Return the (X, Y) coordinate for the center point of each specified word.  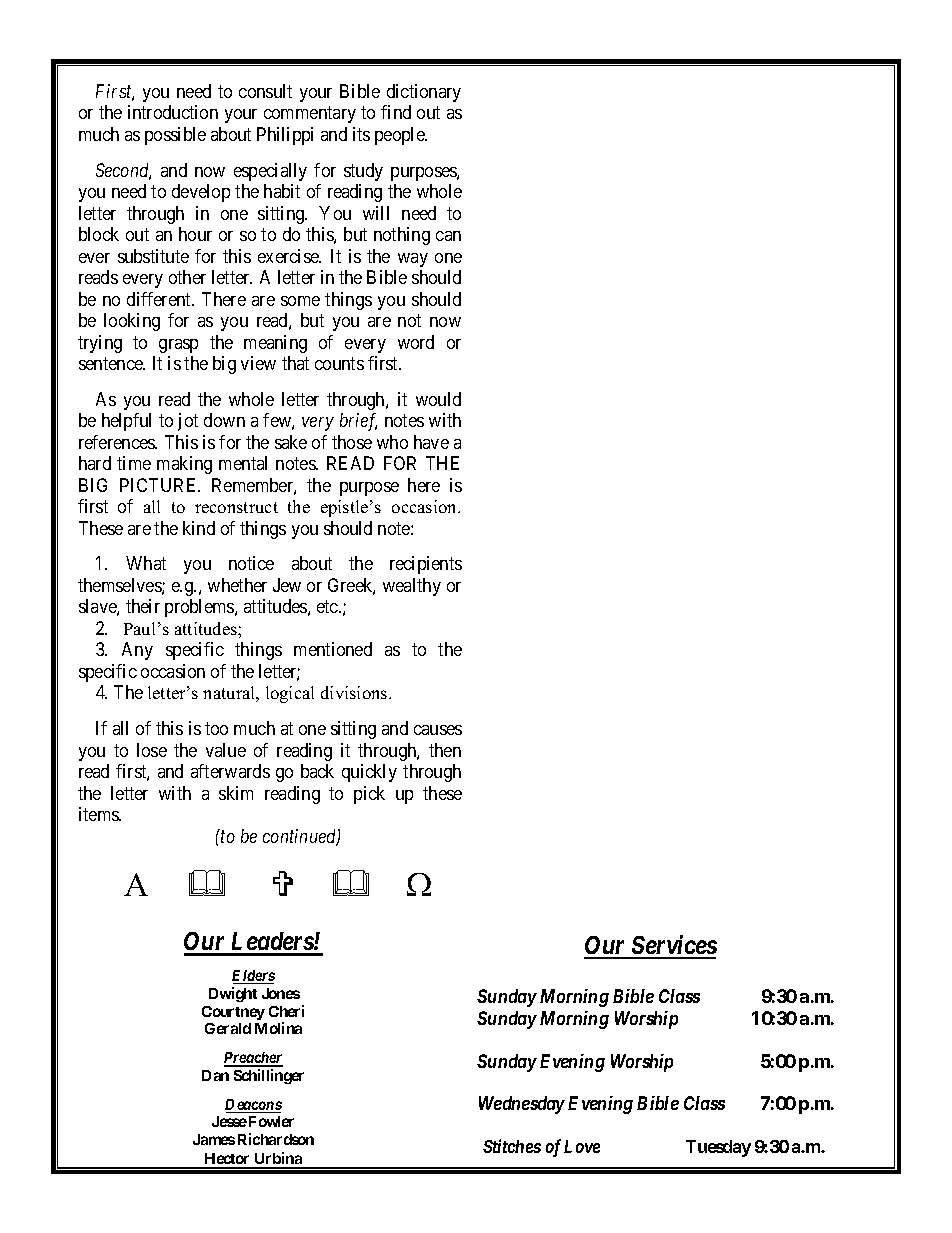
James (214, 1139)
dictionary (424, 93)
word (416, 342)
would (438, 399)
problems (200, 608)
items (100, 814)
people (400, 136)
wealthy (412, 587)
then (445, 750)
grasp (178, 346)
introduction (173, 112)
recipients (426, 565)
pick (369, 795)
